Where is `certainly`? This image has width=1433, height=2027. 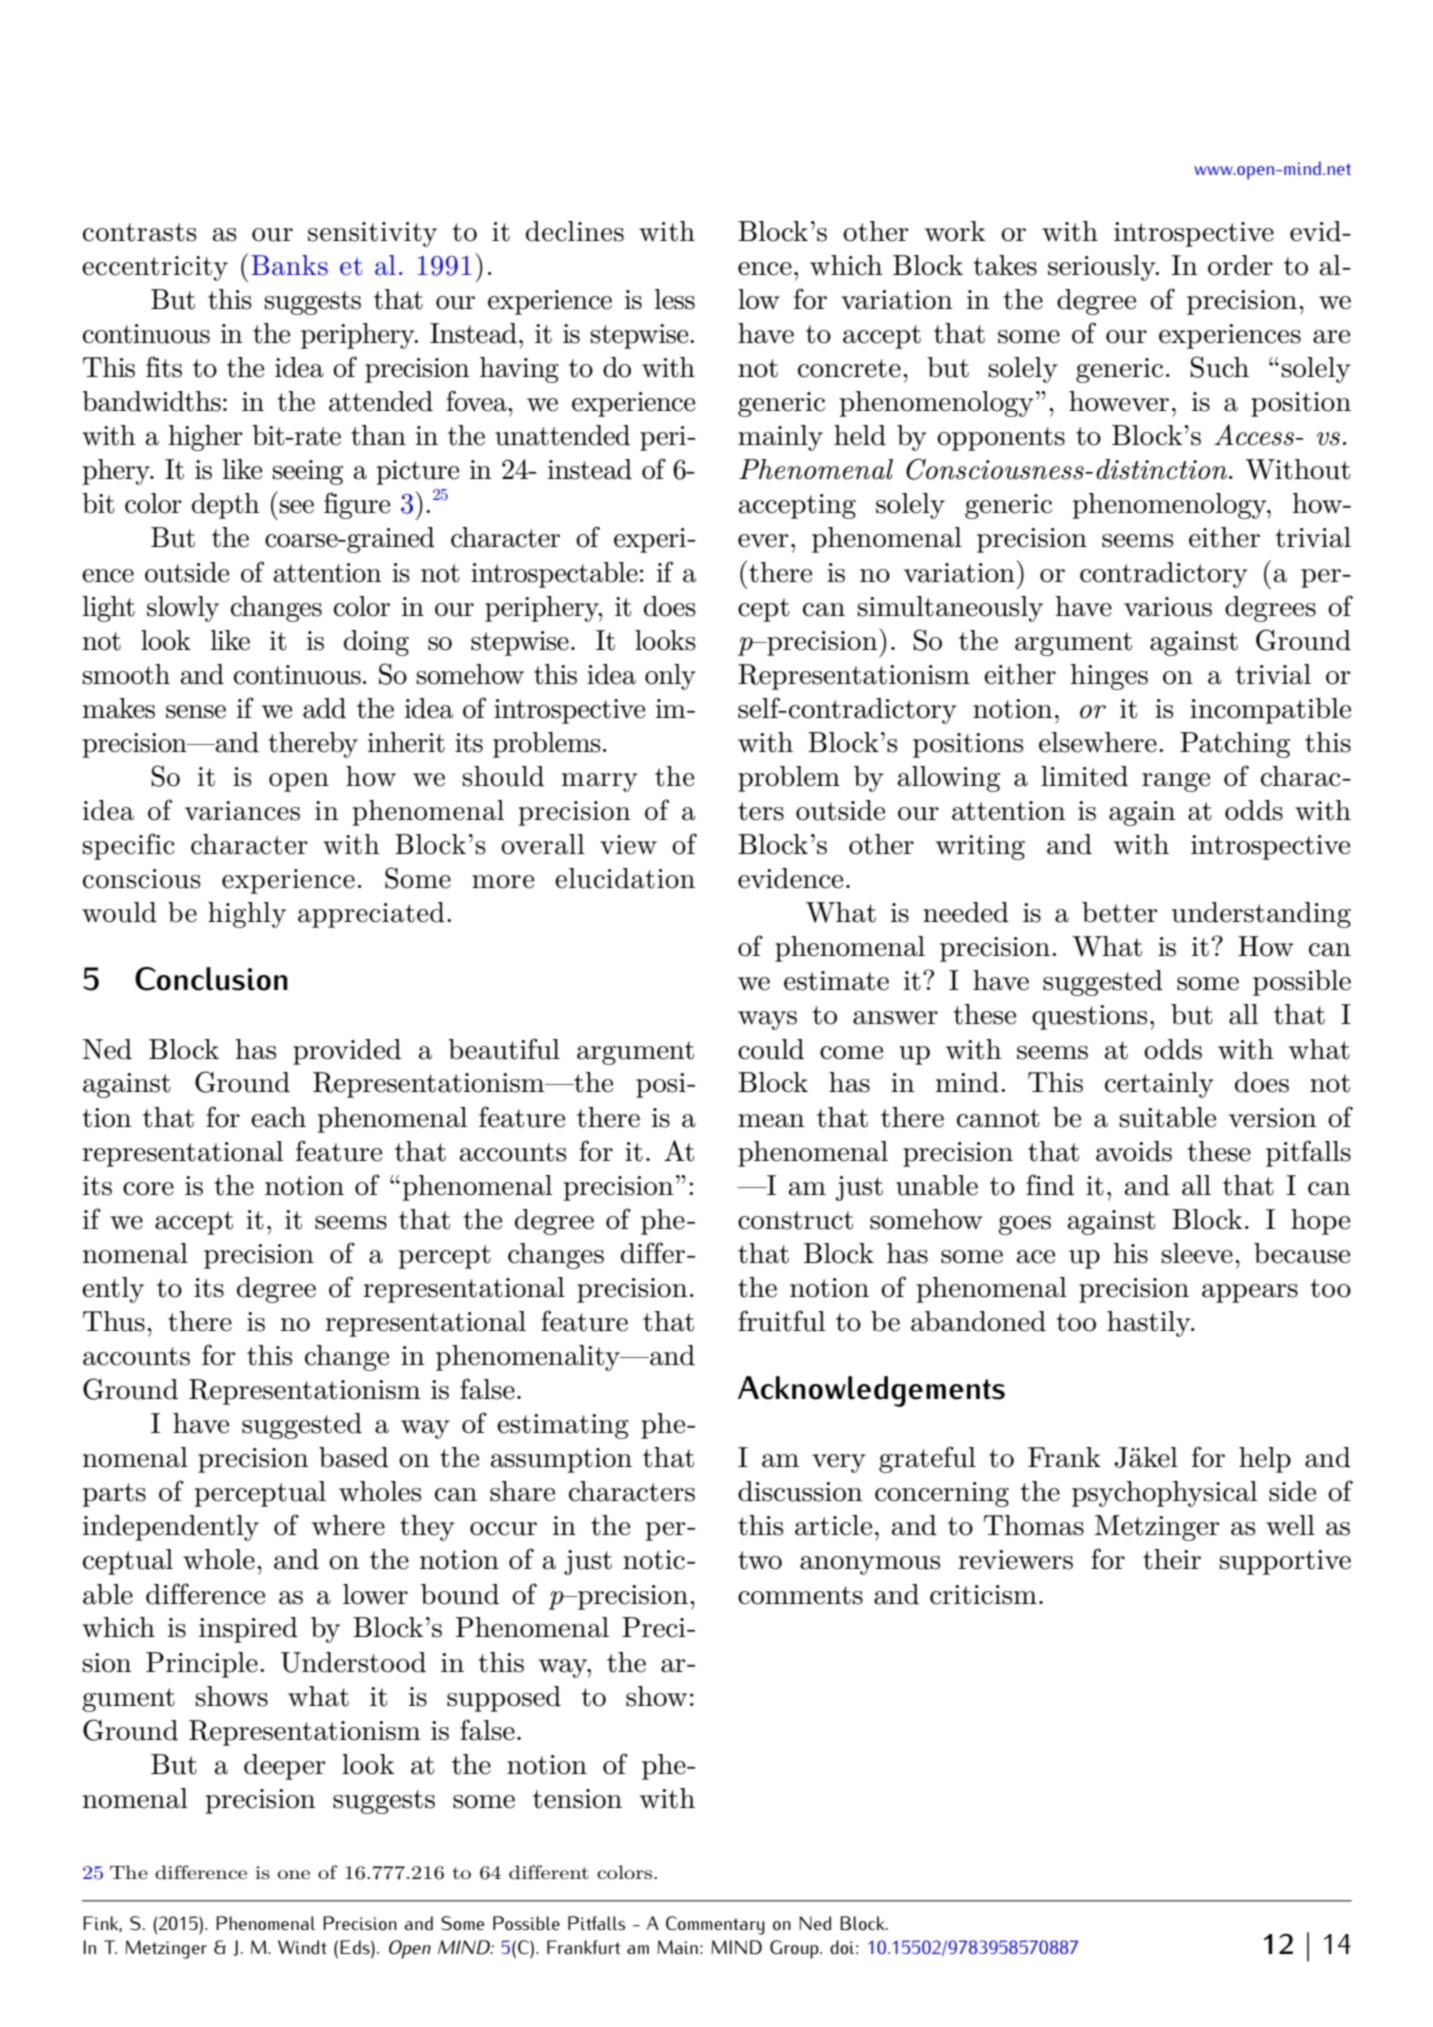
certainly is located at coordinates (1159, 1085).
